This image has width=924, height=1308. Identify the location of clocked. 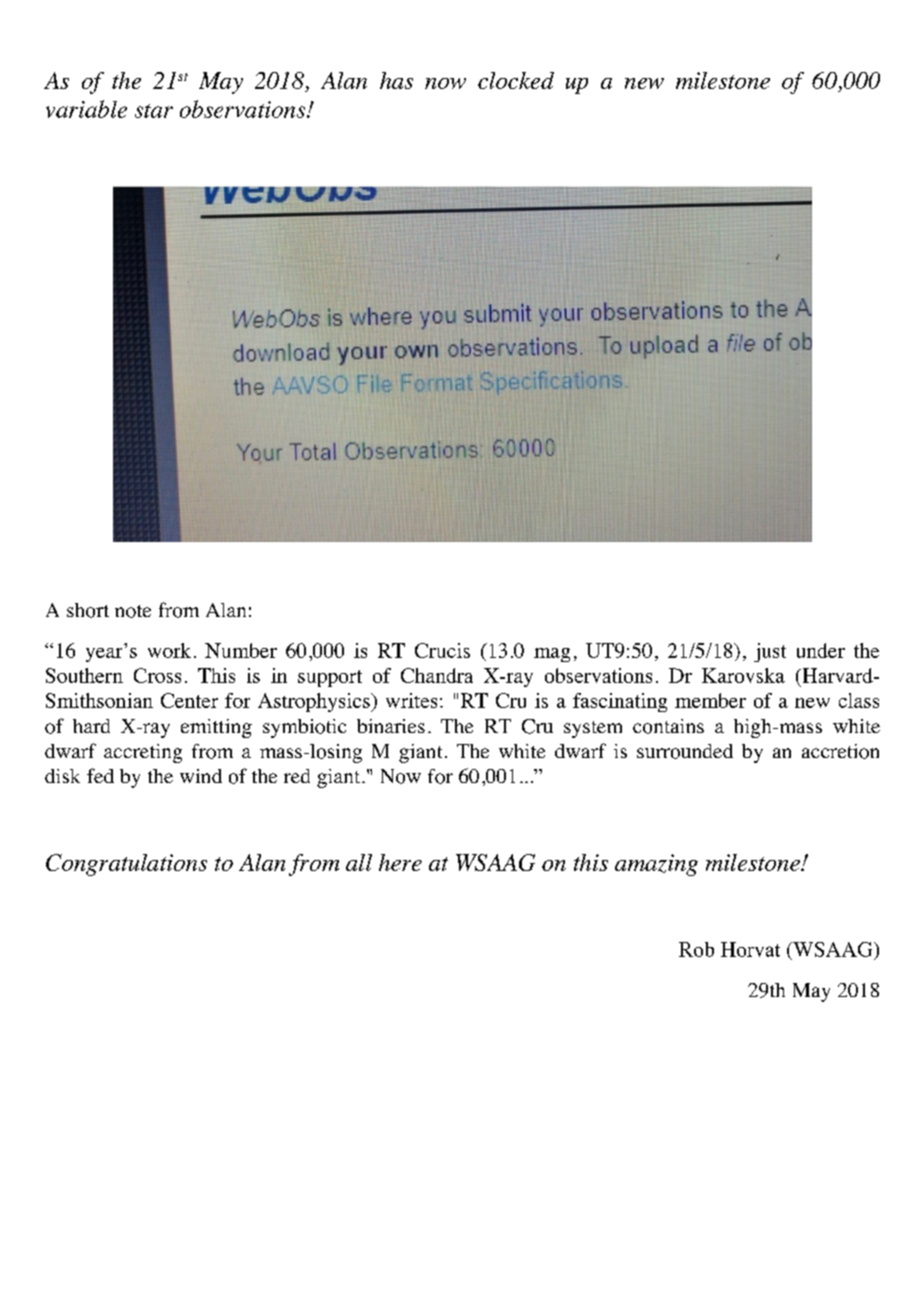
(516, 80).
